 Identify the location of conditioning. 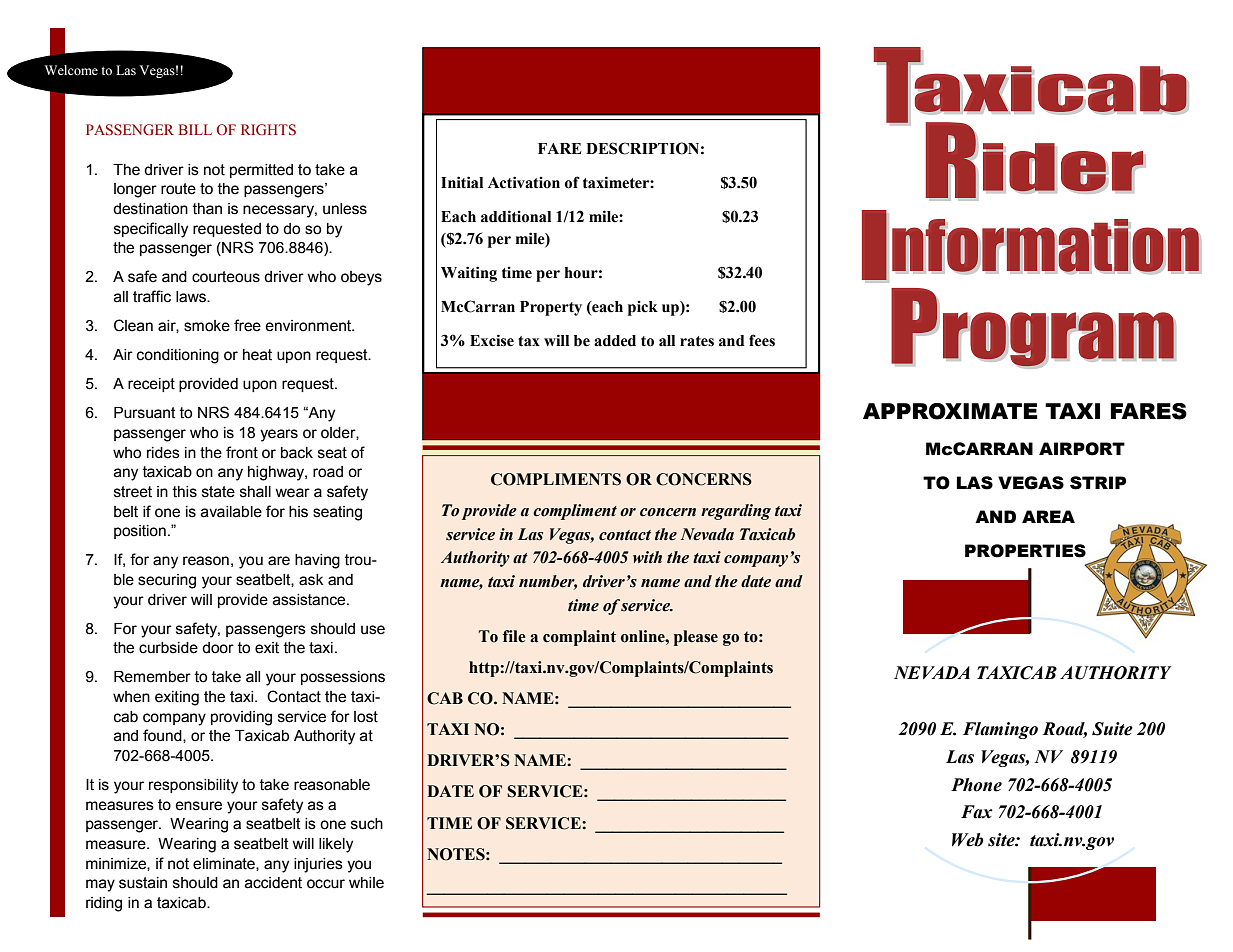
(178, 356).
